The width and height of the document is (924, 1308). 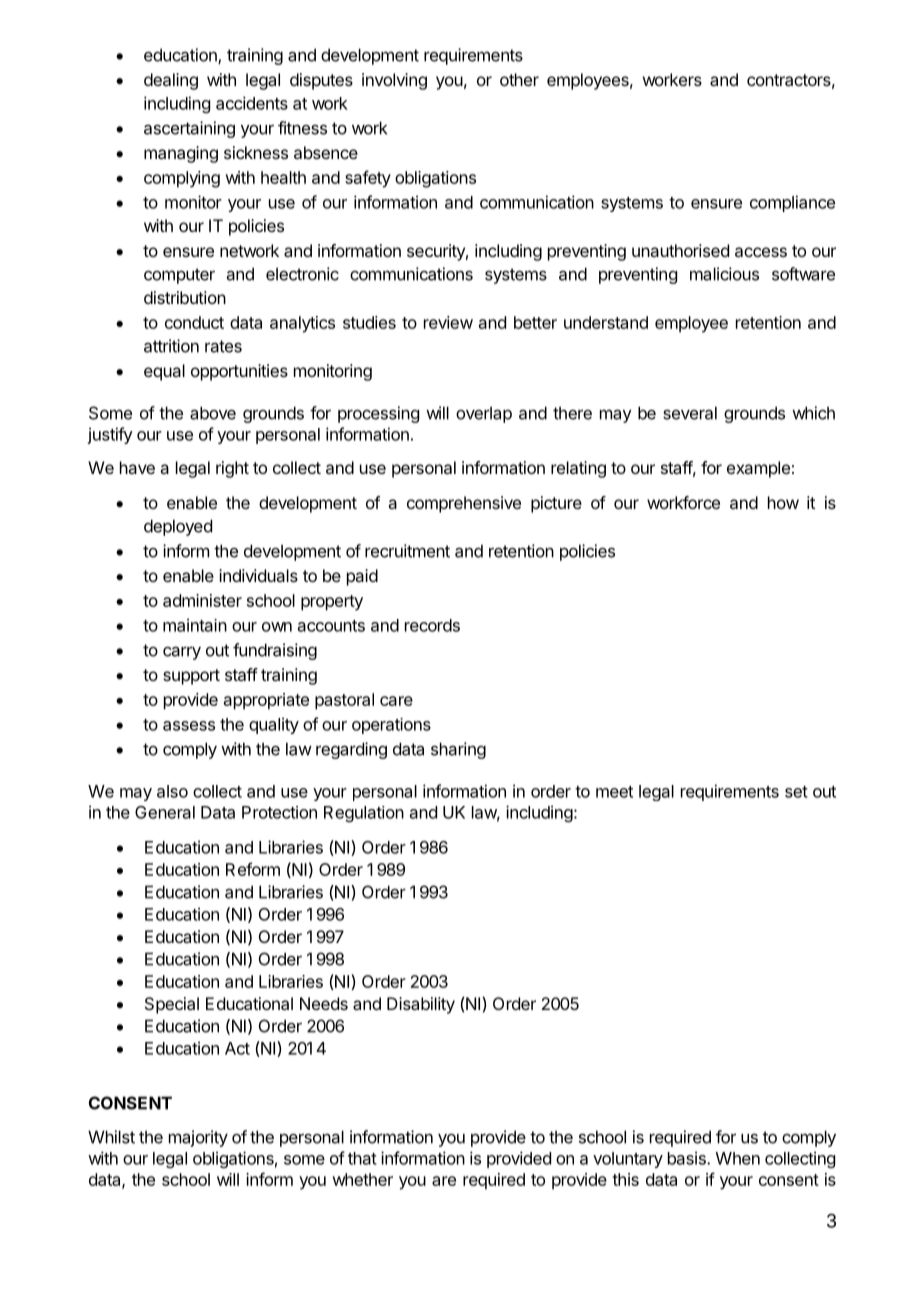 I want to click on When, so click(x=738, y=1158).
